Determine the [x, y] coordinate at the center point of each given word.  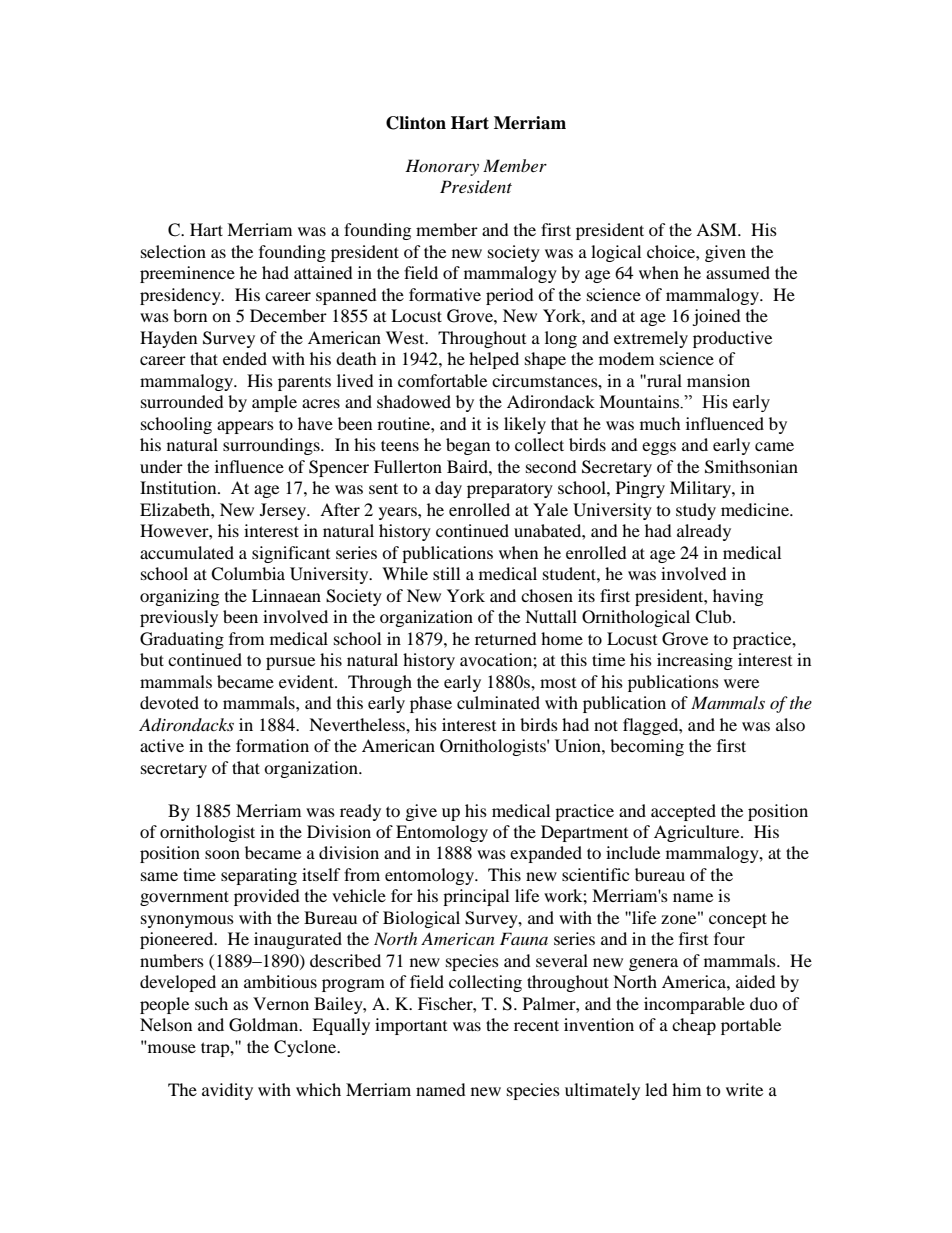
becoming [647, 747]
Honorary [442, 167]
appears [245, 427]
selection [173, 251]
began [468, 446]
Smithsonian [751, 467]
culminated [498, 702]
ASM [717, 230]
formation [272, 745]
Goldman [265, 1025]
